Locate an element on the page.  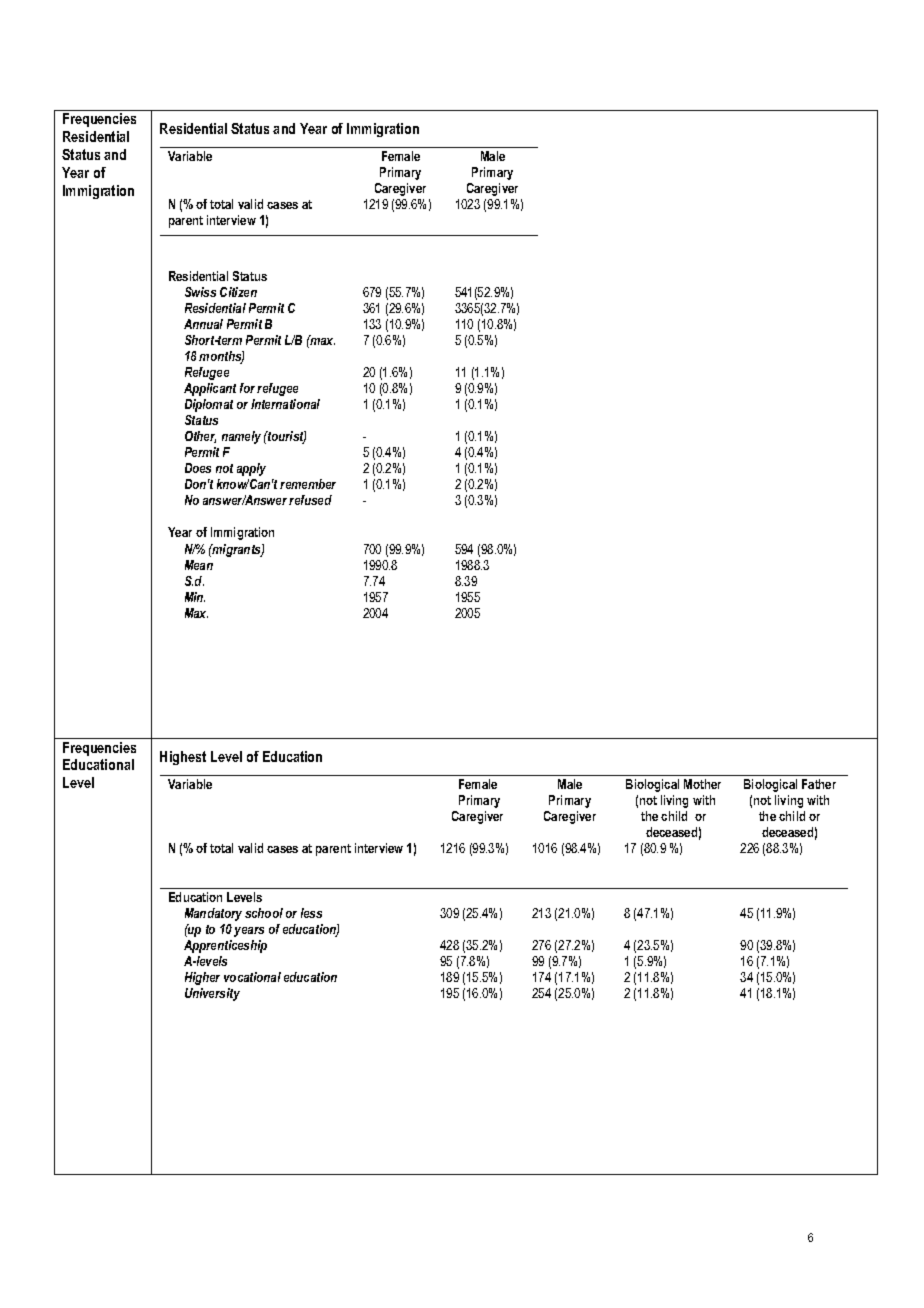
apply is located at coordinates (251, 469).
